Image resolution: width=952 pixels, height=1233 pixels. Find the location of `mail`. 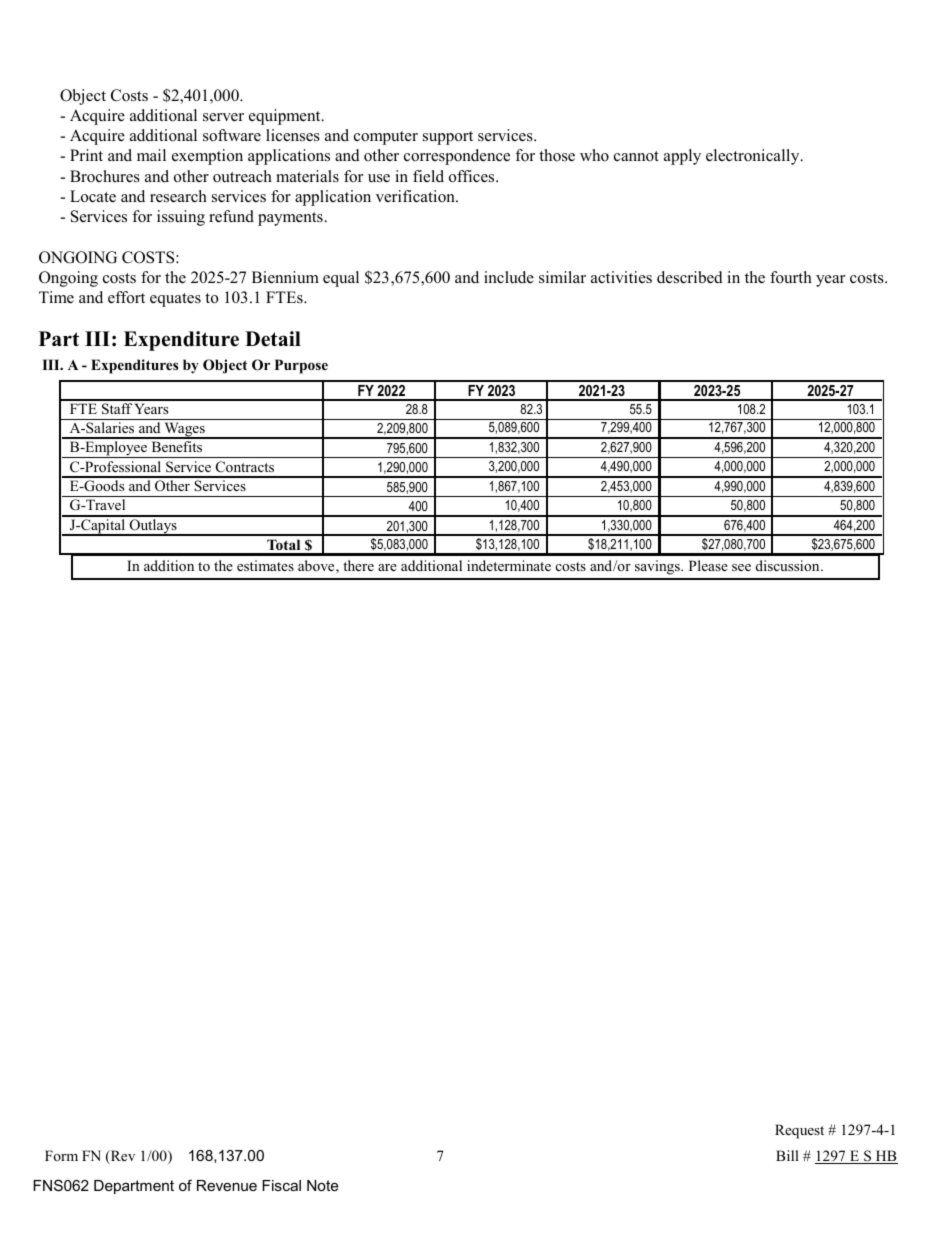

mail is located at coordinates (151, 155).
